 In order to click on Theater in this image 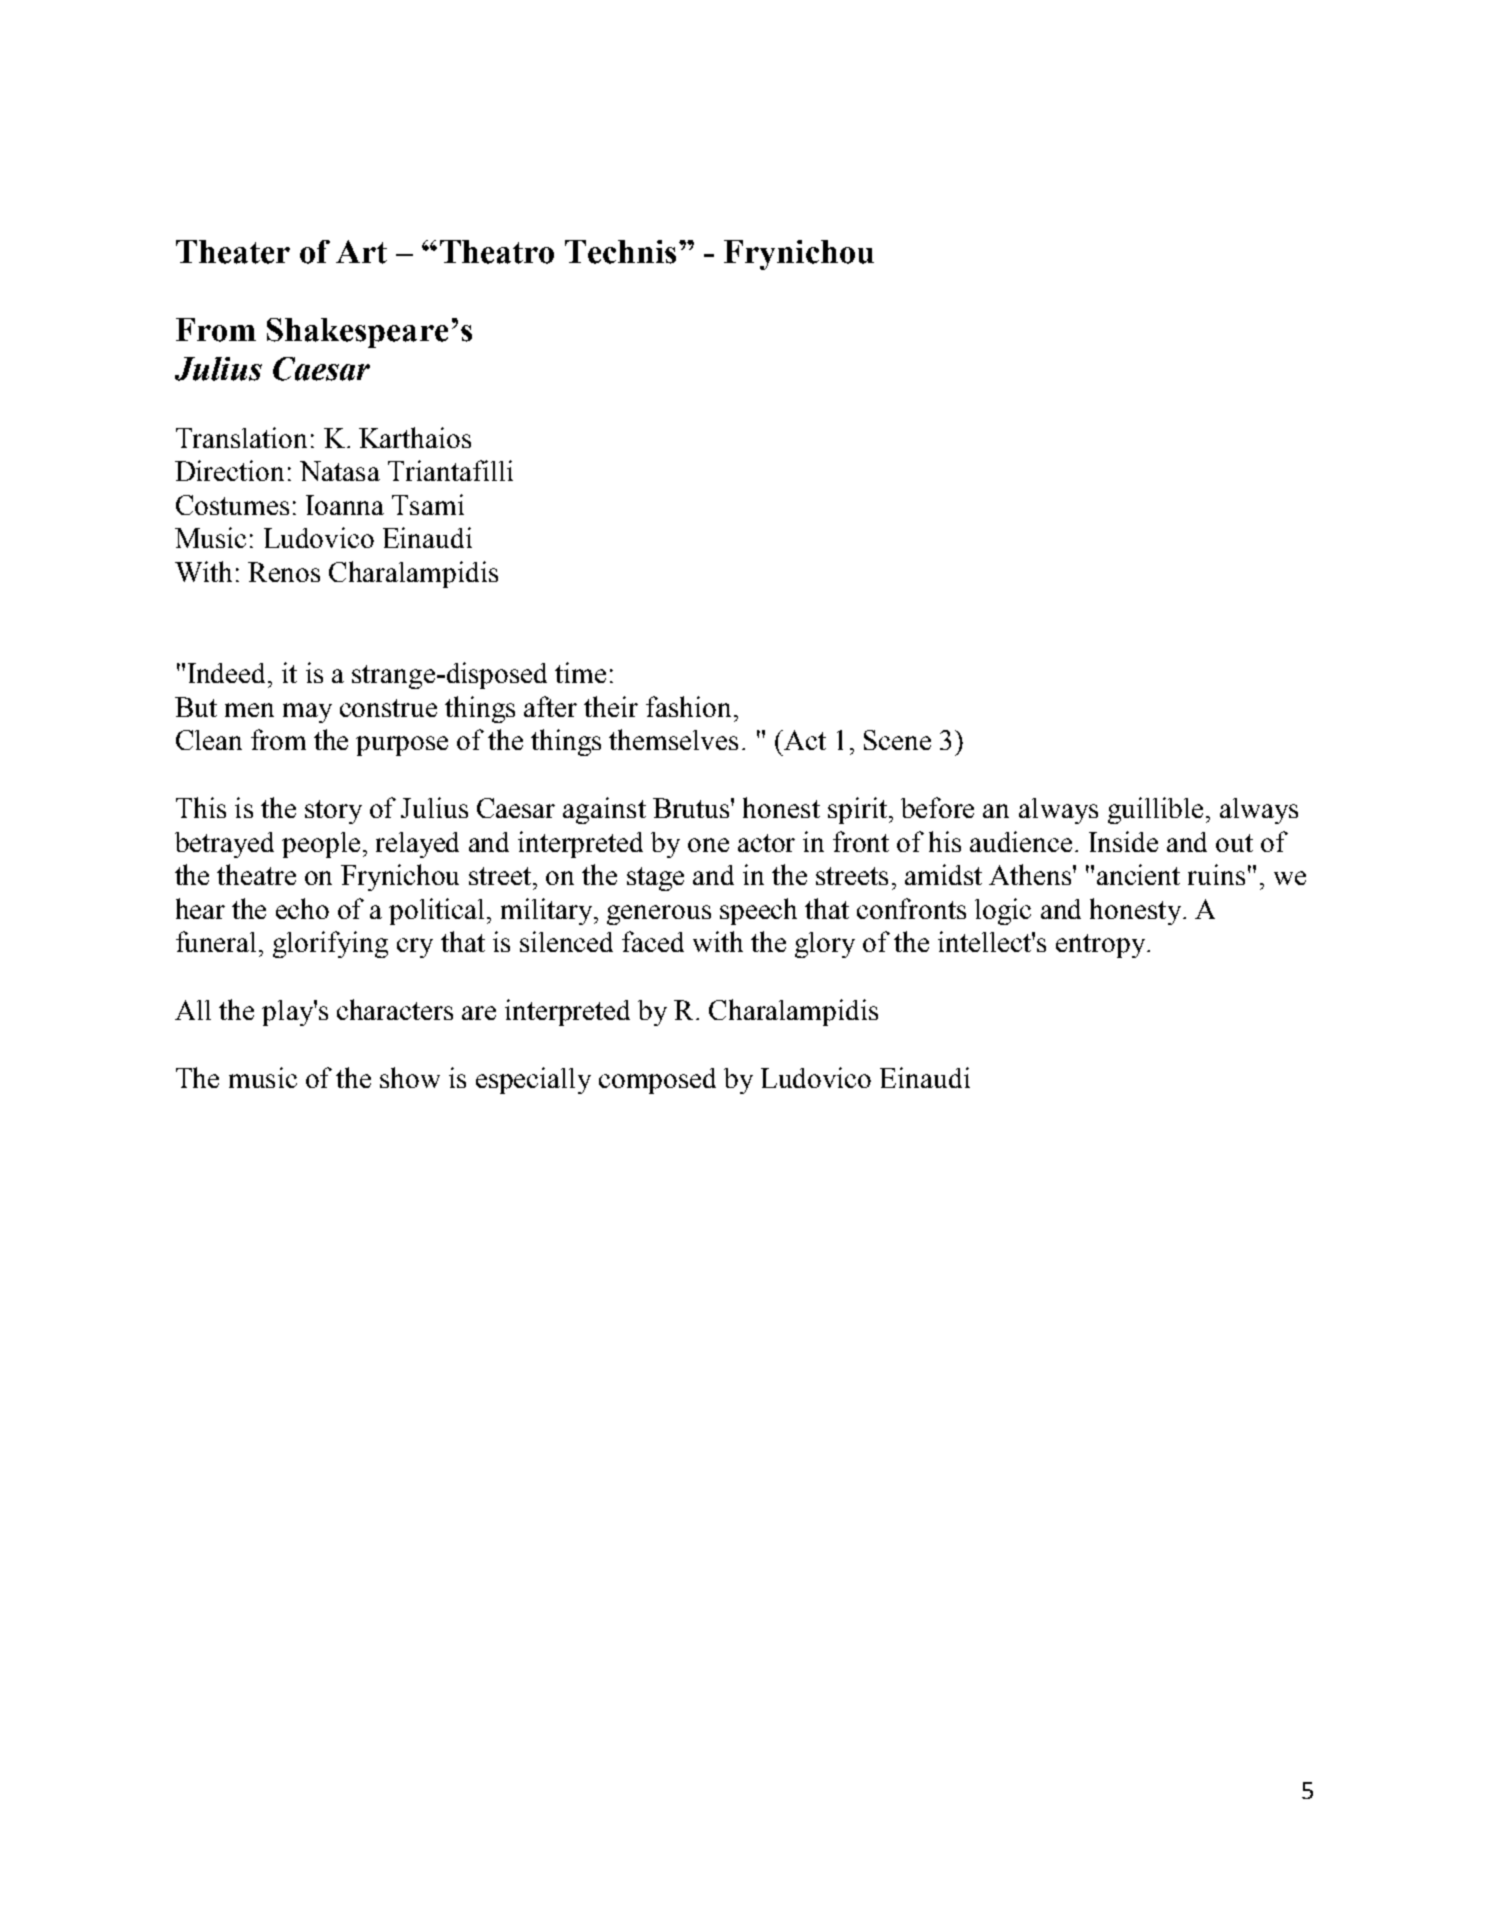, I will do `click(233, 252)`.
